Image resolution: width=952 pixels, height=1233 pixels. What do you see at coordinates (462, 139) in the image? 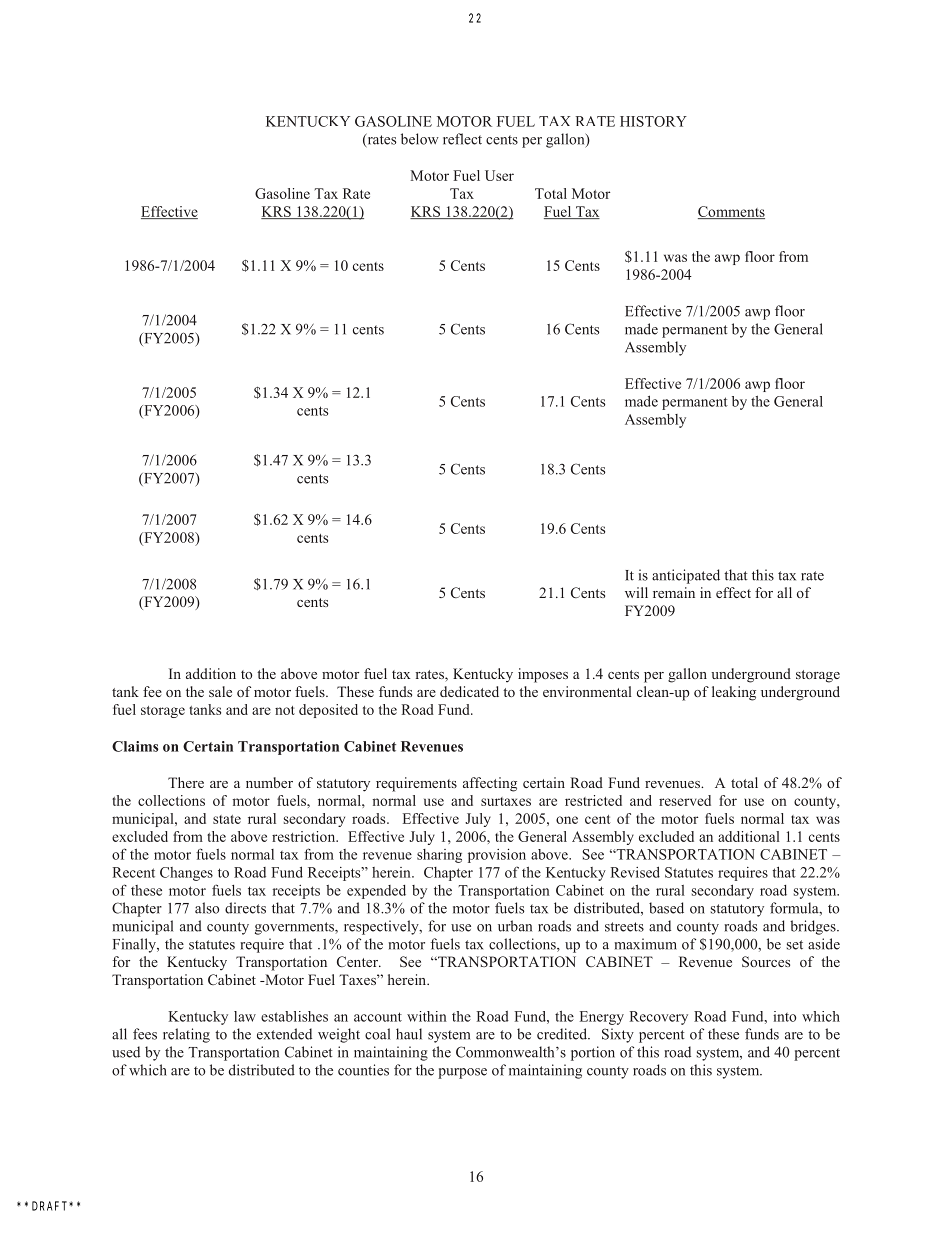
I see `reflect` at bounding box center [462, 139].
